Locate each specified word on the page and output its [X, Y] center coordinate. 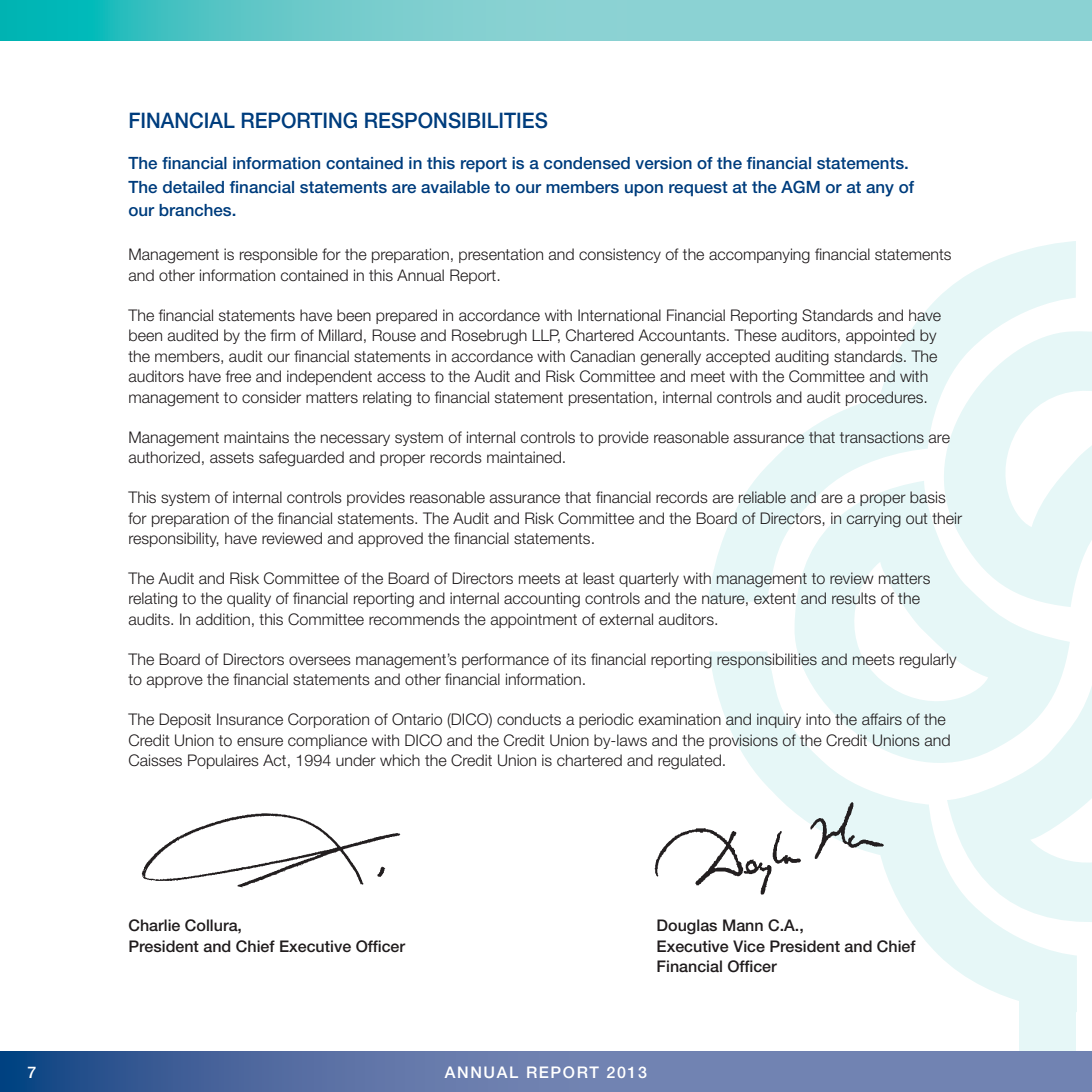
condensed [587, 163]
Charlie [154, 925]
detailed [193, 187]
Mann [743, 925]
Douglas [687, 927]
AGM [800, 187]
